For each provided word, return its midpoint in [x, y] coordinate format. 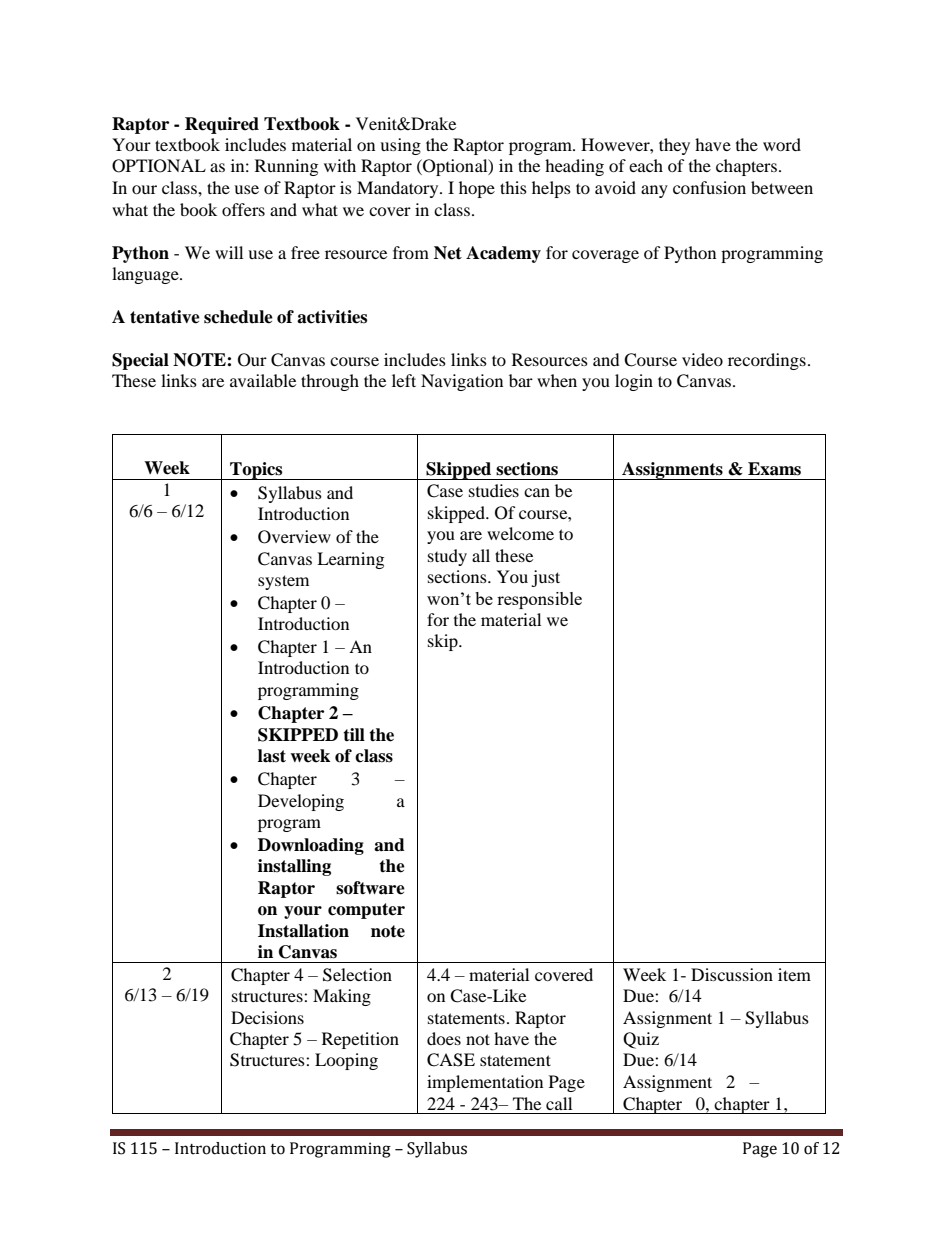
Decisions [267, 1017]
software [370, 888]
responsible [539, 600]
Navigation [462, 382]
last [272, 756]
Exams [774, 469]
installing [294, 867]
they [674, 146]
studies [494, 490]
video [702, 359]
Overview [294, 537]
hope [477, 189]
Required [222, 125]
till [354, 734]
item [794, 974]
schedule [238, 317]
